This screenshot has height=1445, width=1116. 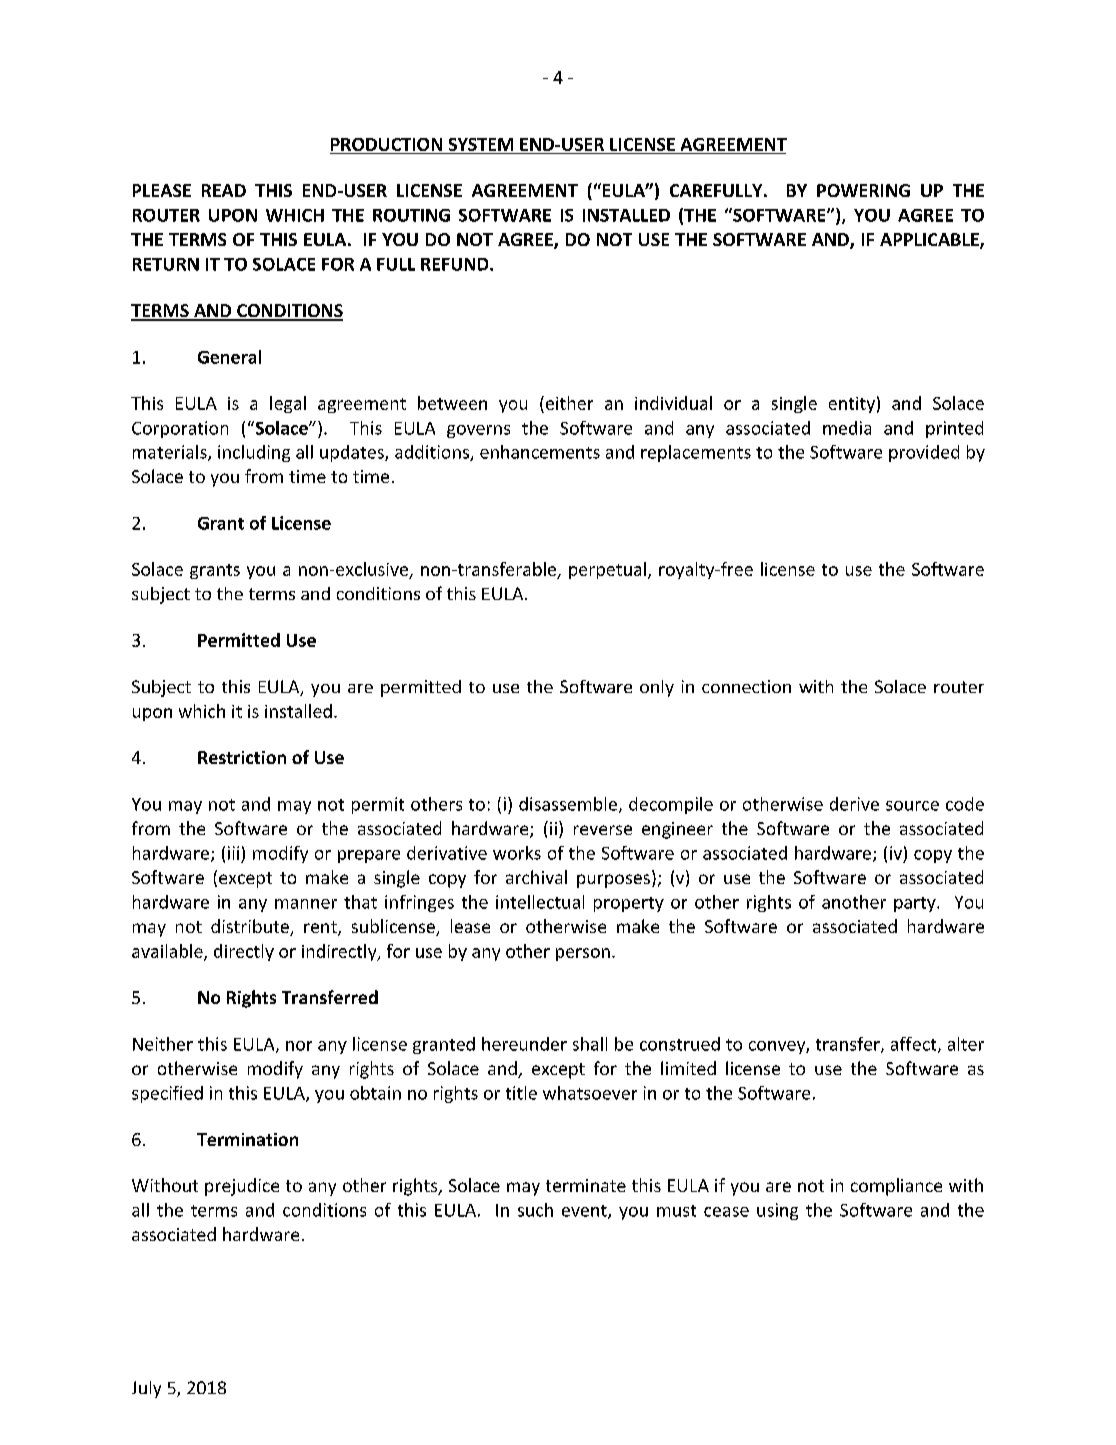 I want to click on enhancements, so click(x=540, y=452).
